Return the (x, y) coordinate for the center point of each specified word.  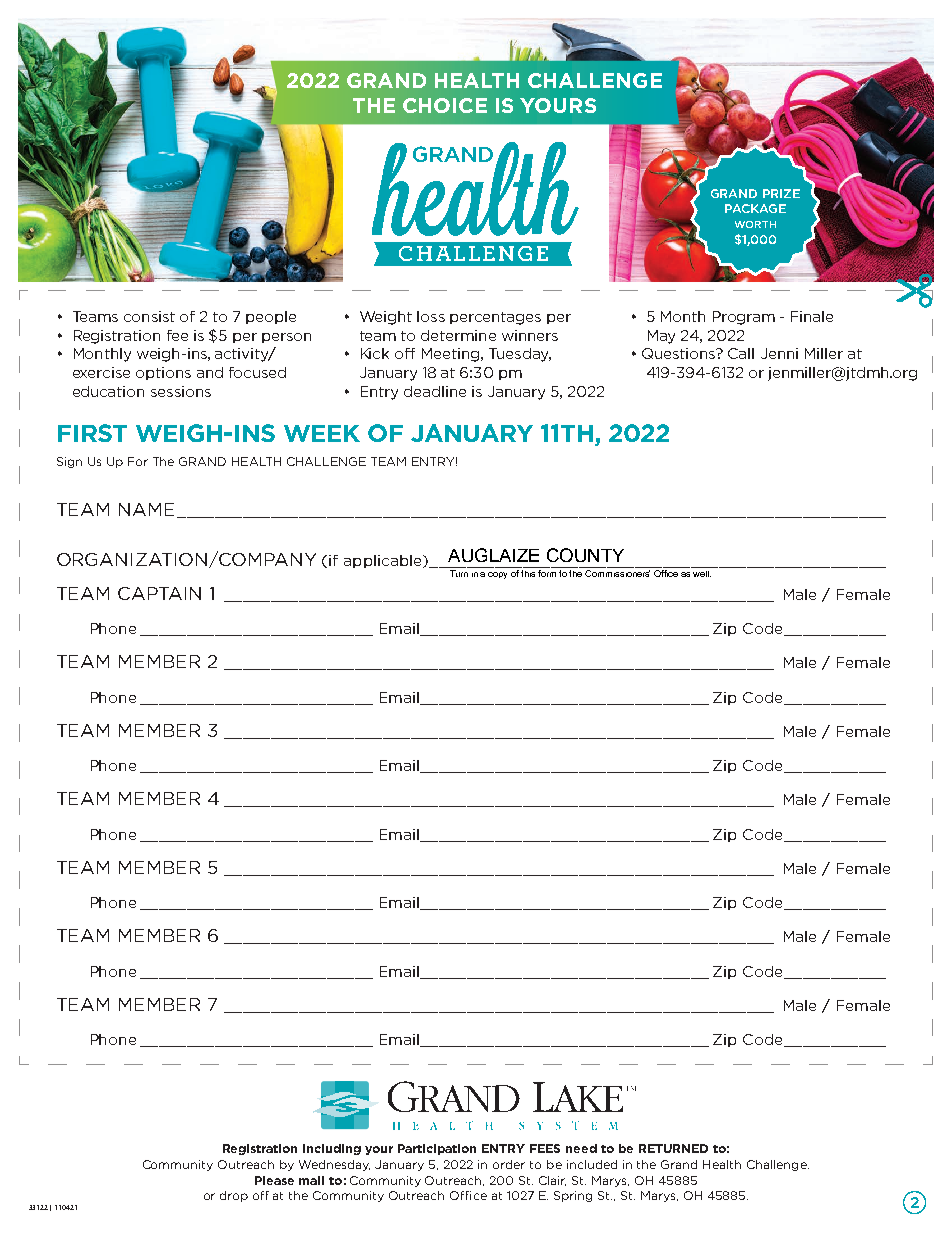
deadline (435, 391)
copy (497, 575)
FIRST (92, 433)
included (592, 1164)
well (702, 574)
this (528, 573)
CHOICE (445, 105)
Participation (437, 1149)
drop (234, 1196)
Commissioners (617, 573)
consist (149, 316)
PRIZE (781, 193)
